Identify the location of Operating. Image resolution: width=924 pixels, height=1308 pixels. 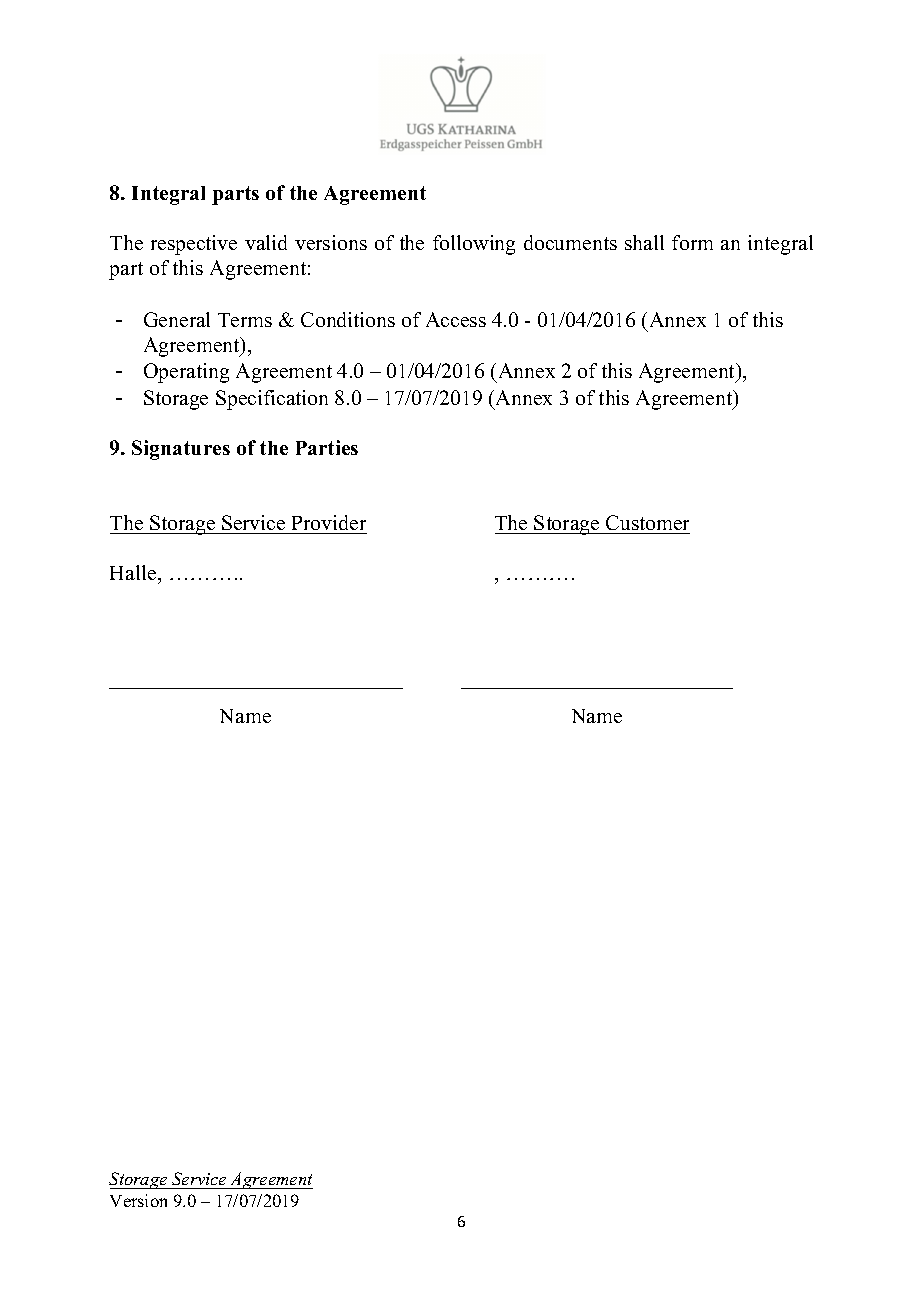
(186, 373).
